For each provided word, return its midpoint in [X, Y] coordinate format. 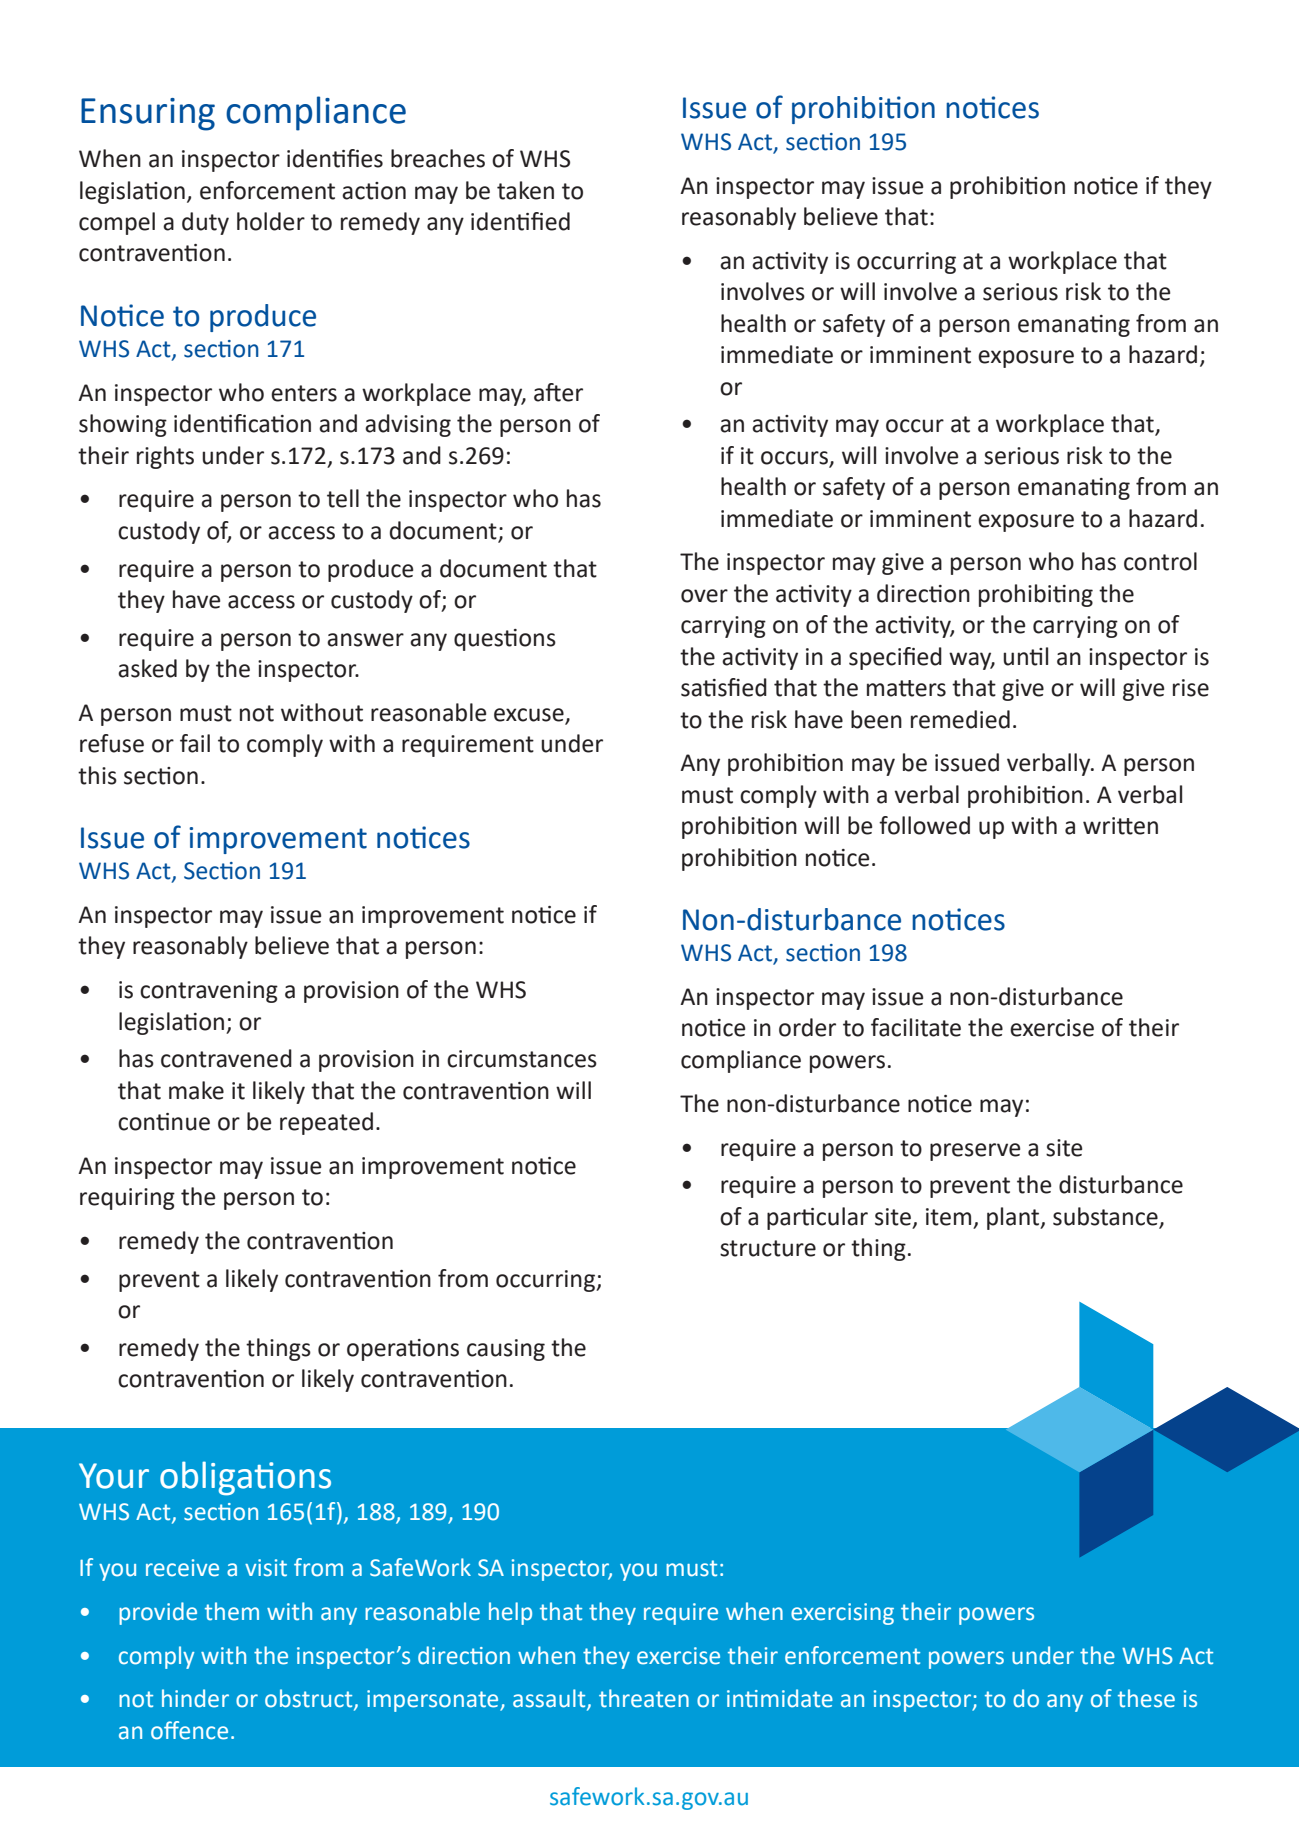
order [807, 1027]
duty [205, 223]
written [1120, 826]
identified [520, 221]
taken [525, 190]
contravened [226, 1058]
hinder [195, 1698]
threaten [644, 1698]
